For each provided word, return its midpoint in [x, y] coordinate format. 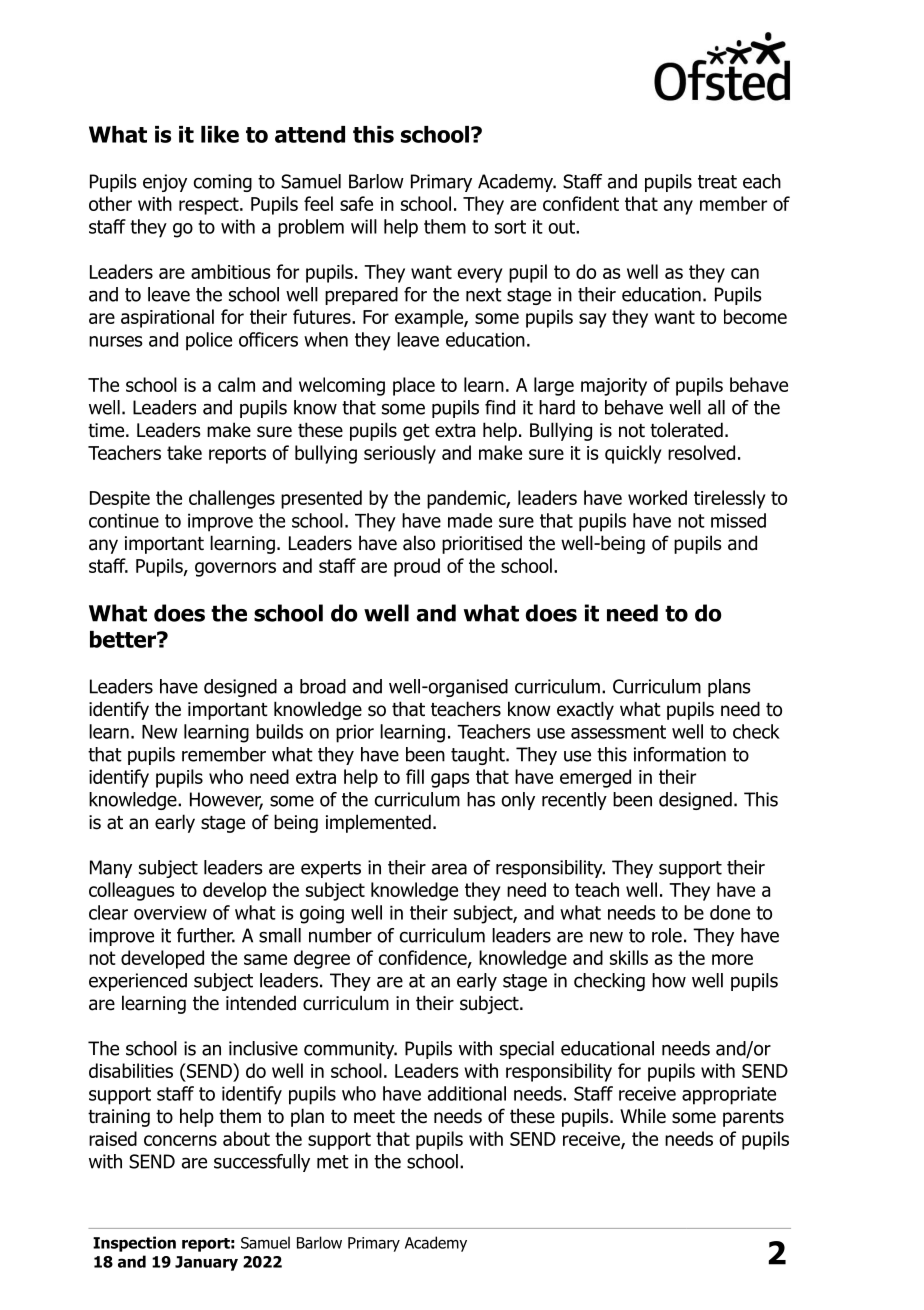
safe [356, 203]
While [643, 1116]
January [206, 1263]
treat [717, 182]
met [333, 1162]
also [419, 543]
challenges [232, 499]
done [730, 912]
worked [657, 497]
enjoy [165, 183]
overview [170, 913]
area [449, 869]
